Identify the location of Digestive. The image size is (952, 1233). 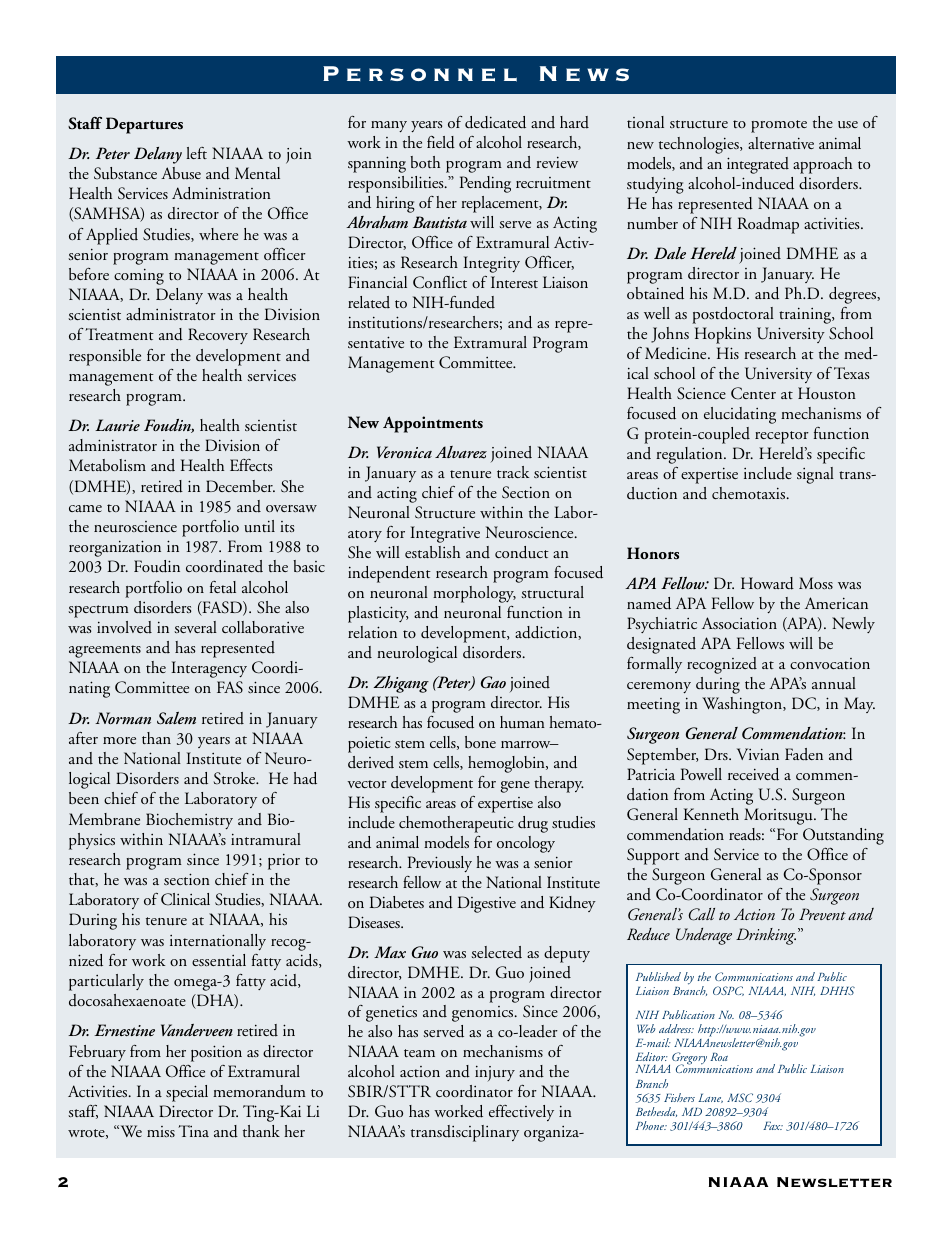
(487, 904).
